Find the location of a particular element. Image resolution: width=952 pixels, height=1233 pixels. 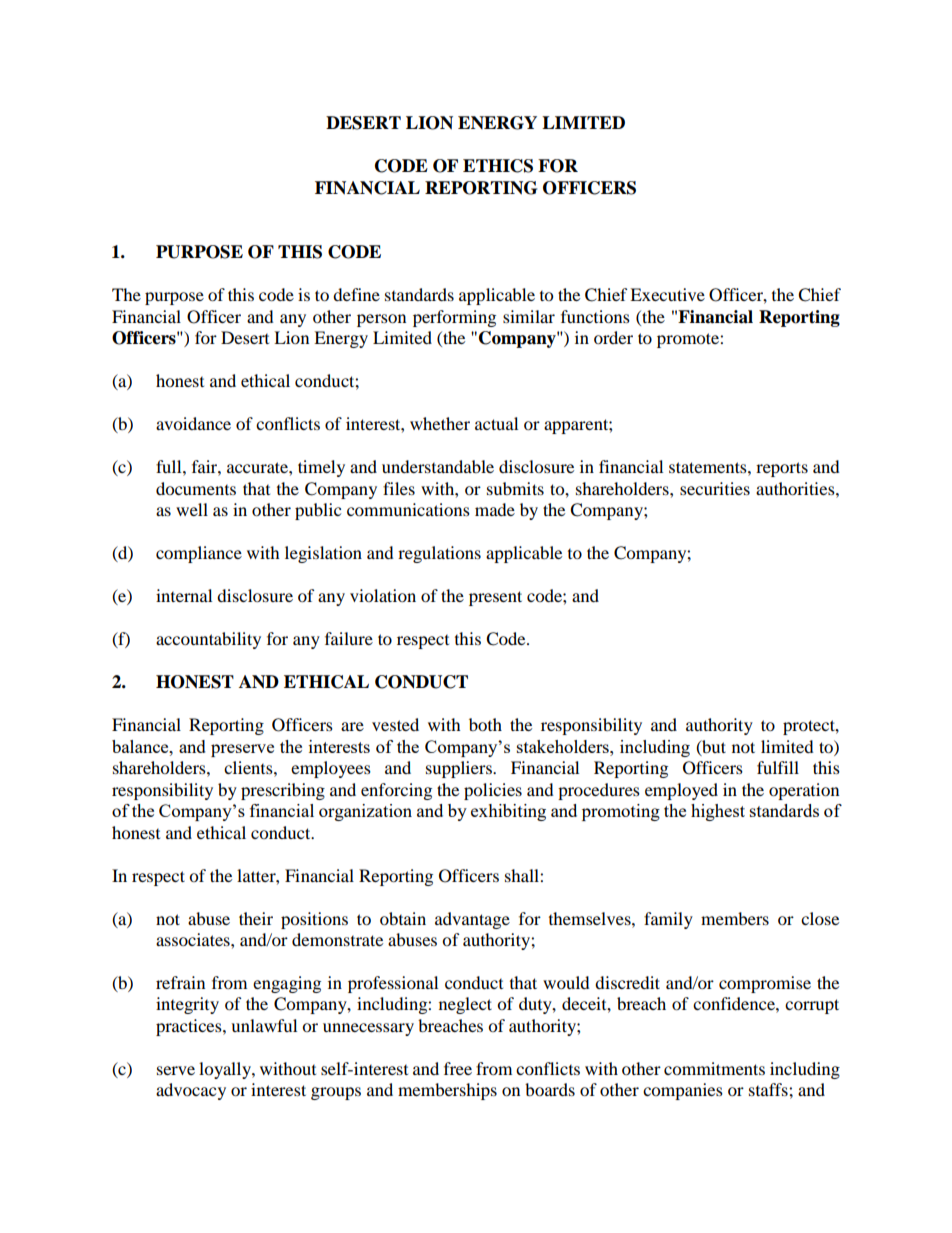

ETHICS is located at coordinates (498, 166).
